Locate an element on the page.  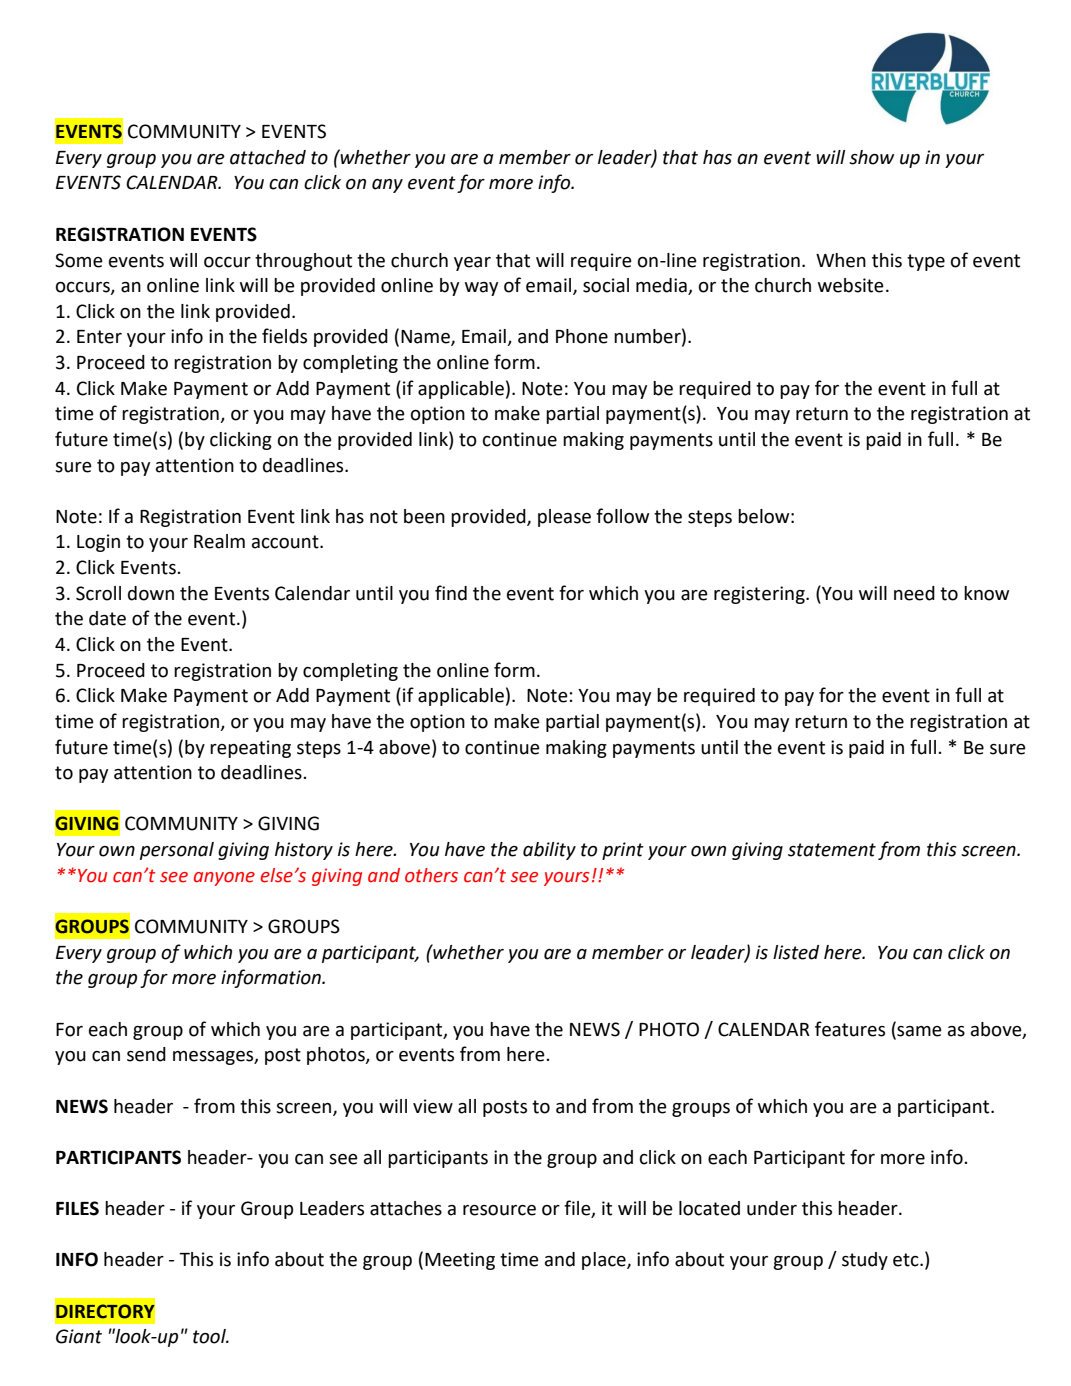
Giant is located at coordinates (79, 1336).
